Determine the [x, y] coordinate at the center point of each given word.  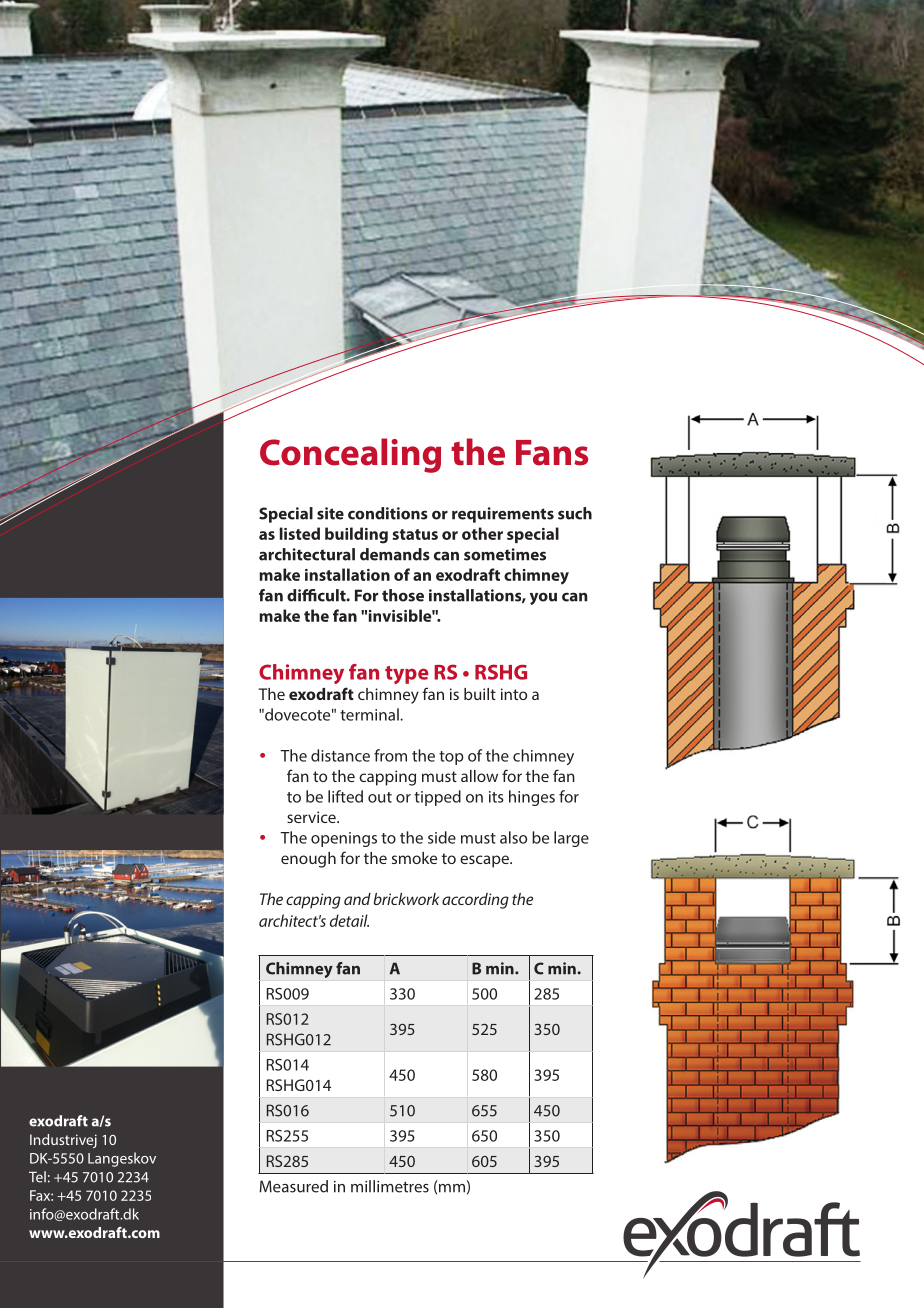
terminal [370, 714]
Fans [552, 453]
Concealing [350, 455]
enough [308, 860]
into [514, 694]
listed [300, 533]
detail [349, 920]
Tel [37, 1177]
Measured [294, 1186]
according [475, 901]
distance [340, 755]
